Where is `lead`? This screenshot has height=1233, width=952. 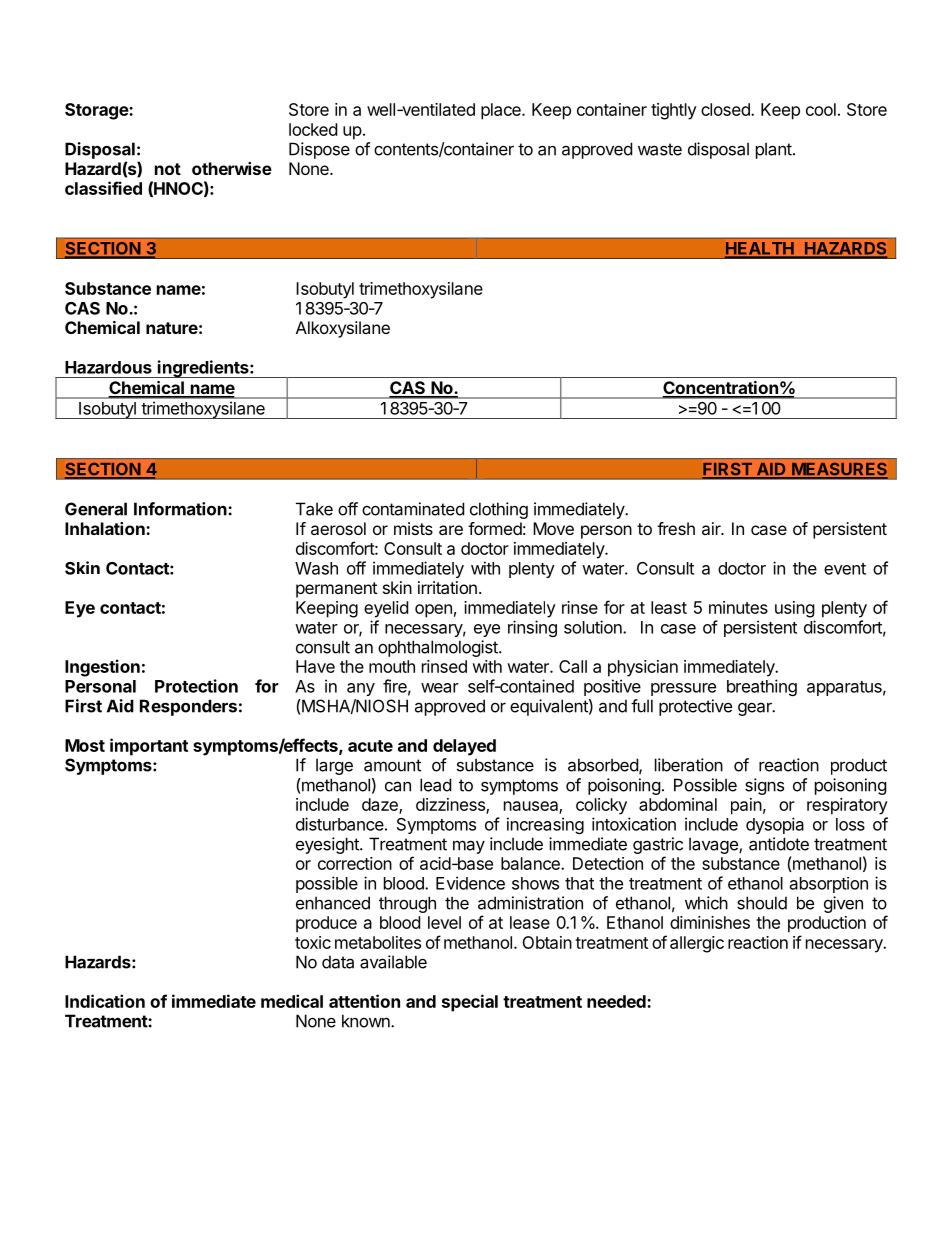
lead is located at coordinates (435, 785).
